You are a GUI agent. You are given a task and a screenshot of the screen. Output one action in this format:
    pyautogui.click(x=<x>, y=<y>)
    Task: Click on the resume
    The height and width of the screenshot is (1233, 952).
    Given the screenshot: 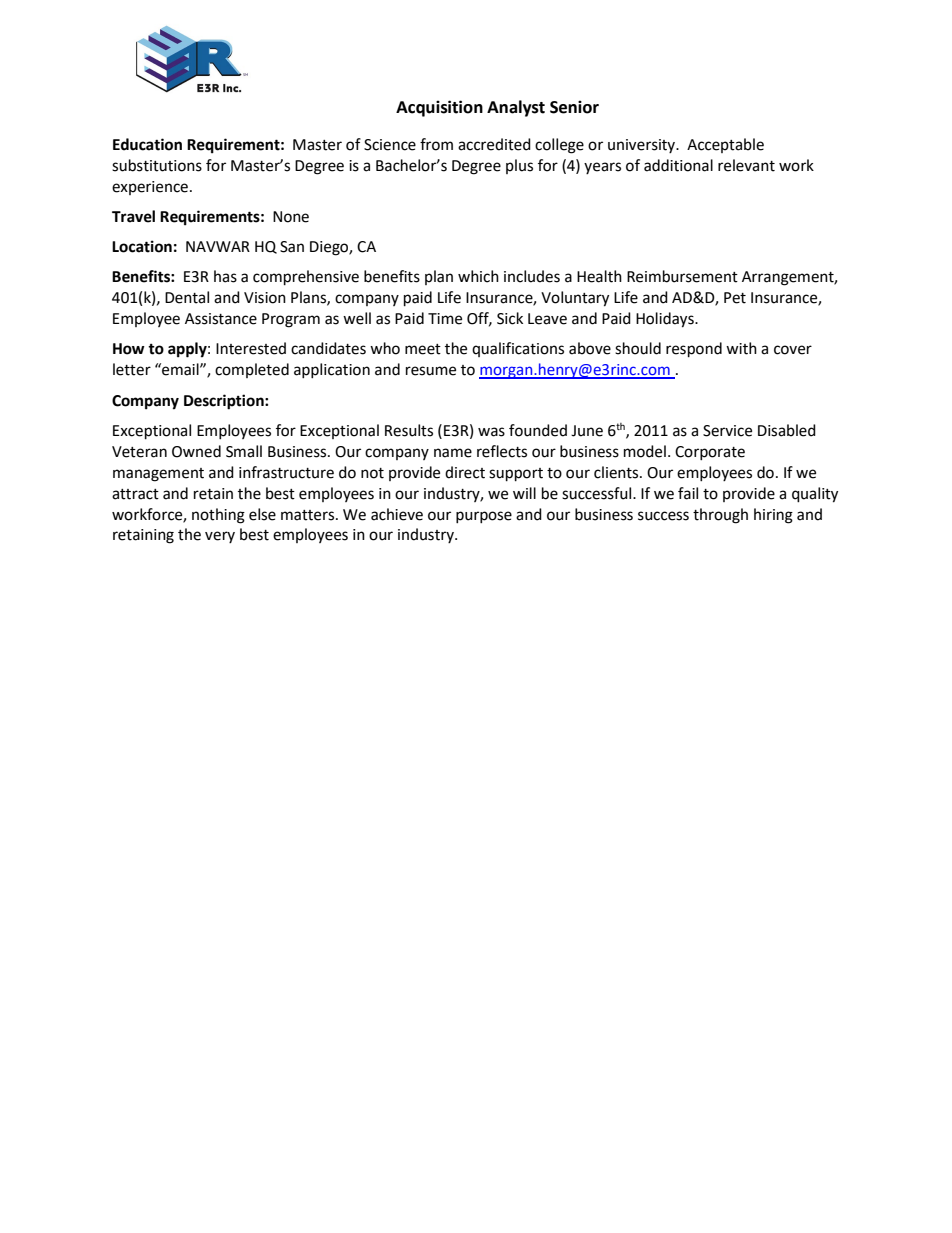 What is the action you would take?
    pyautogui.click(x=431, y=371)
